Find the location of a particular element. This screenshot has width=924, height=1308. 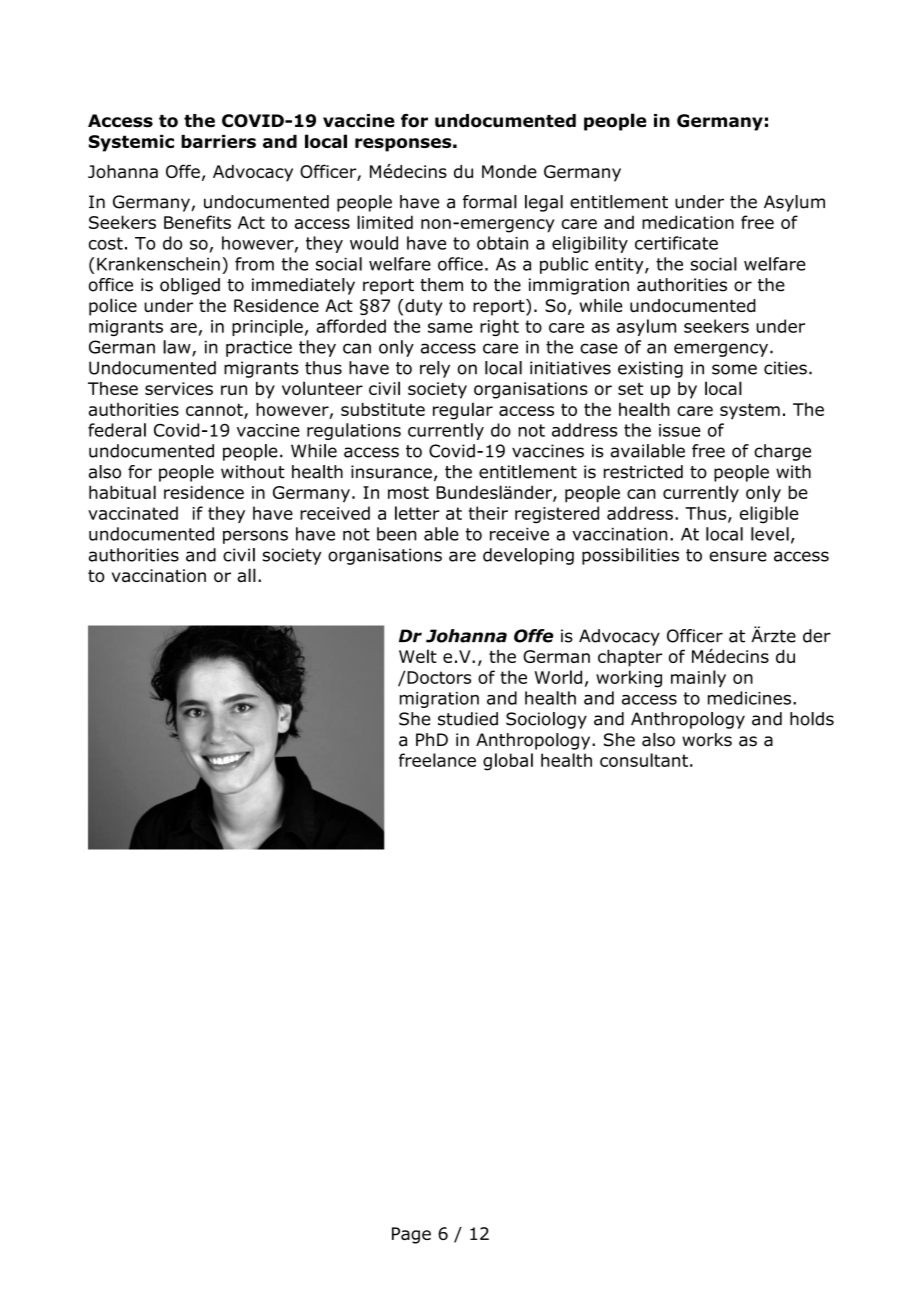

medication is located at coordinates (688, 222).
